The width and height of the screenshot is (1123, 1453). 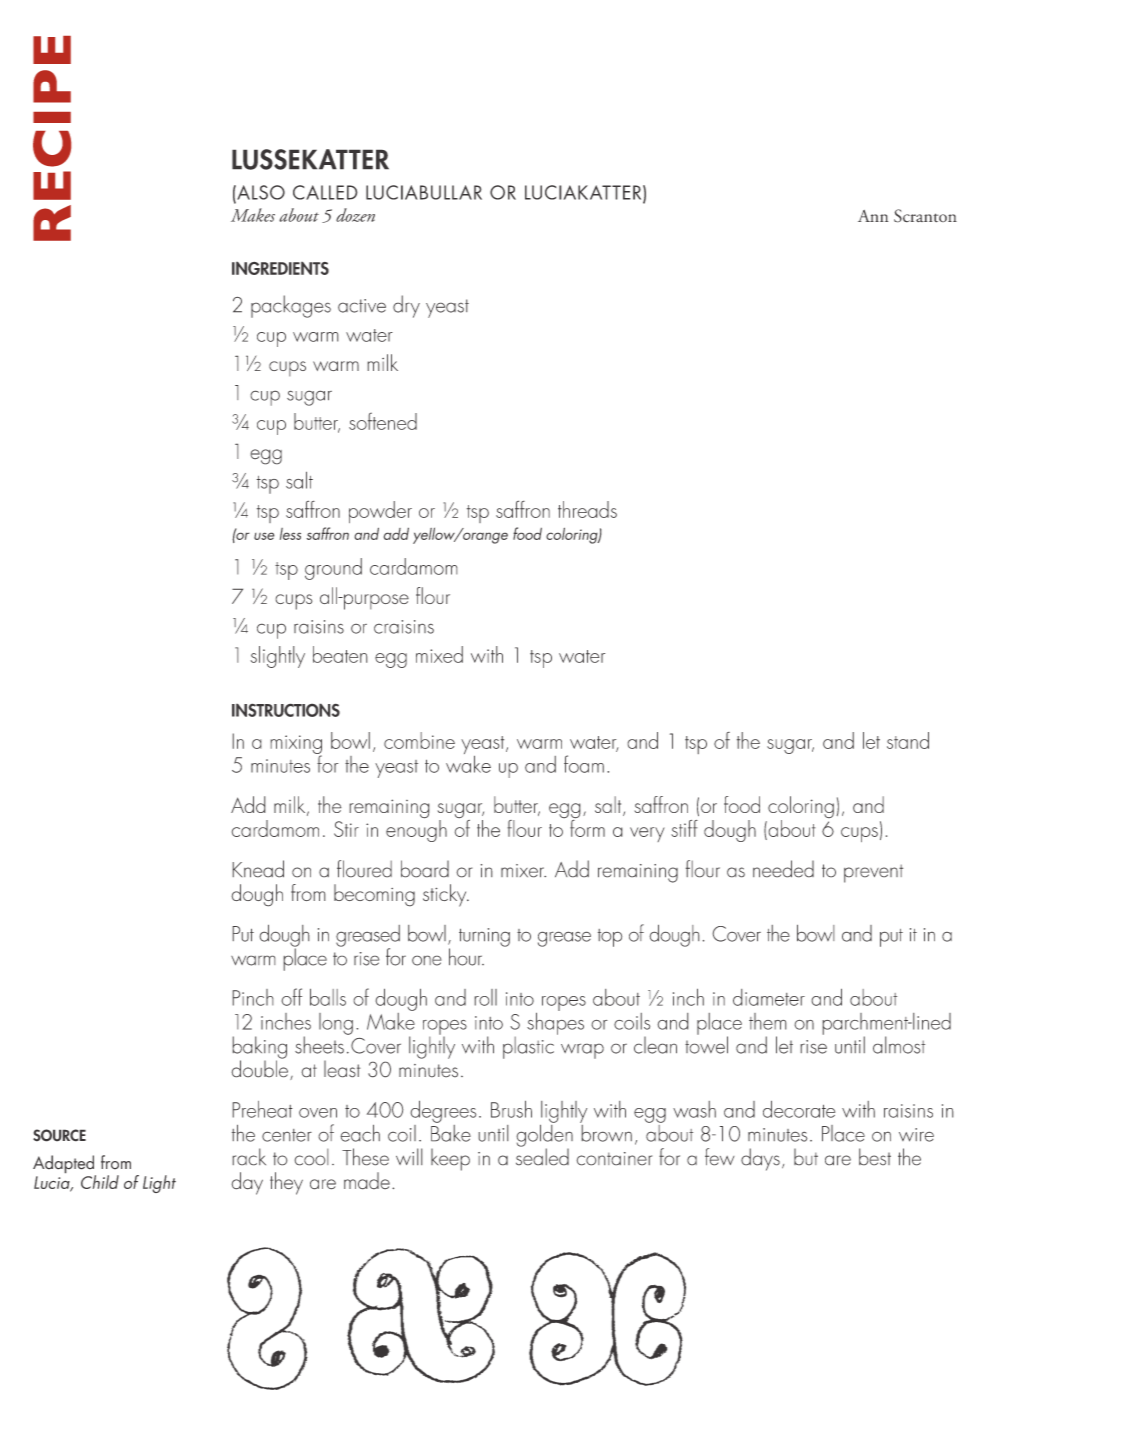 What do you see at coordinates (908, 740) in the screenshot?
I see `stand` at bounding box center [908, 740].
